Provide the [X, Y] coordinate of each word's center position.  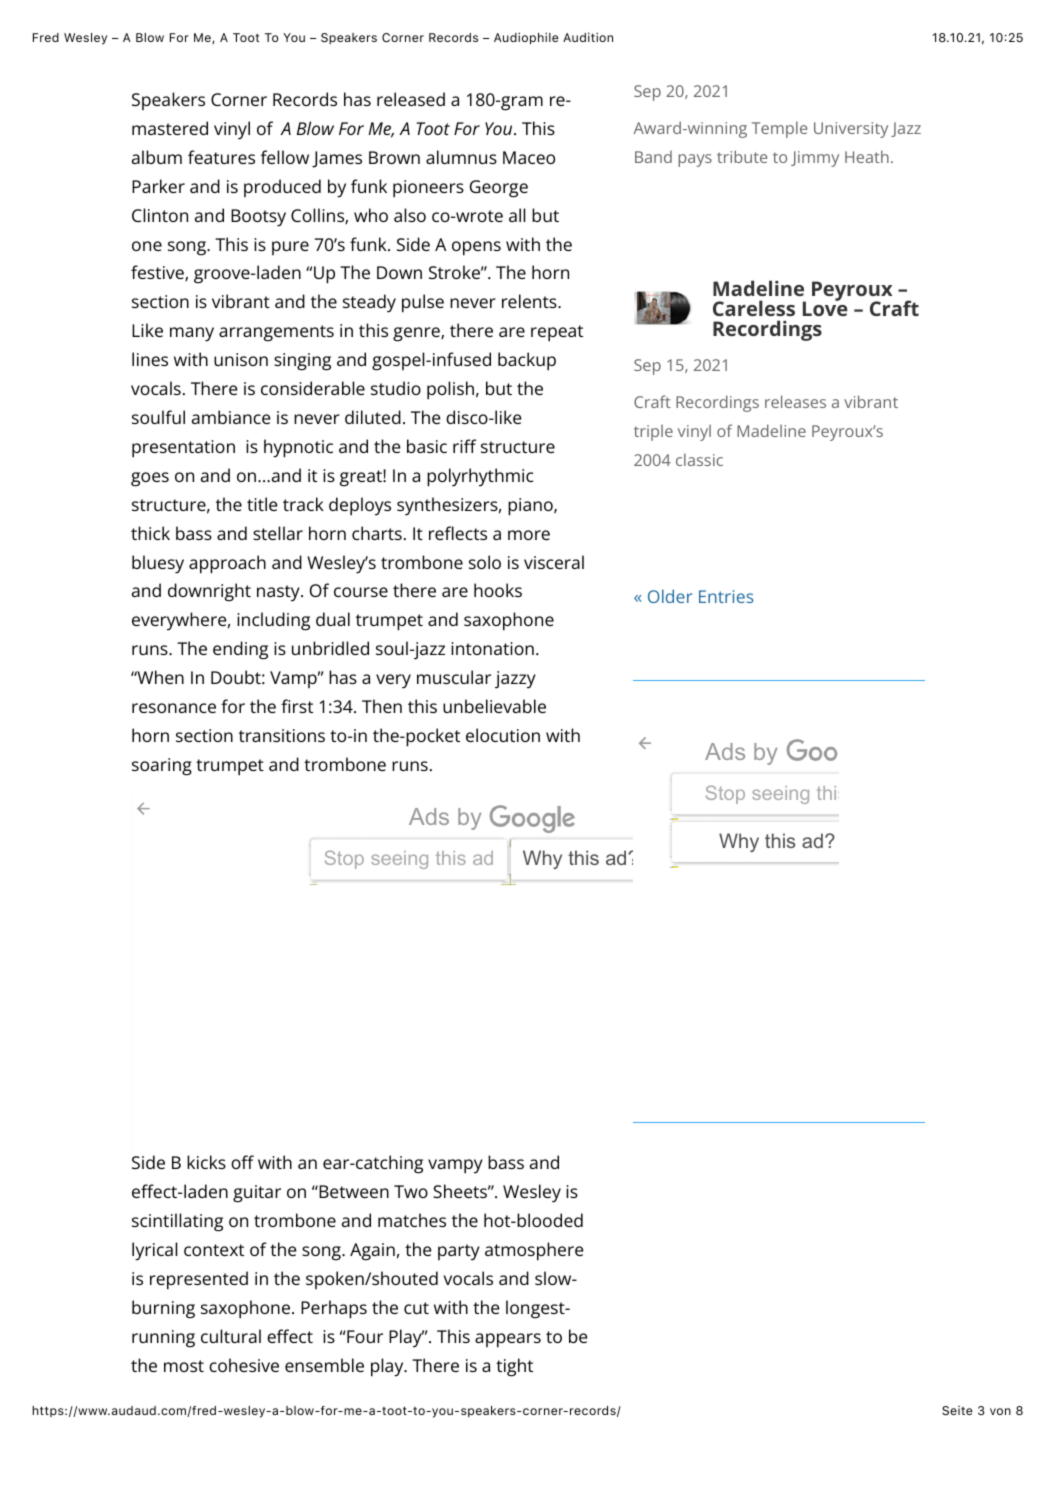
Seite [957, 1410]
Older [670, 596]
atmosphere [534, 1251]
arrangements [276, 333]
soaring [162, 767]
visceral [554, 562]
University [851, 130]
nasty [279, 593]
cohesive [244, 1365]
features [221, 157]
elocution [503, 735]
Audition [588, 37]
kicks [206, 1162]
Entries [726, 596]
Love [825, 308]
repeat [557, 333]
